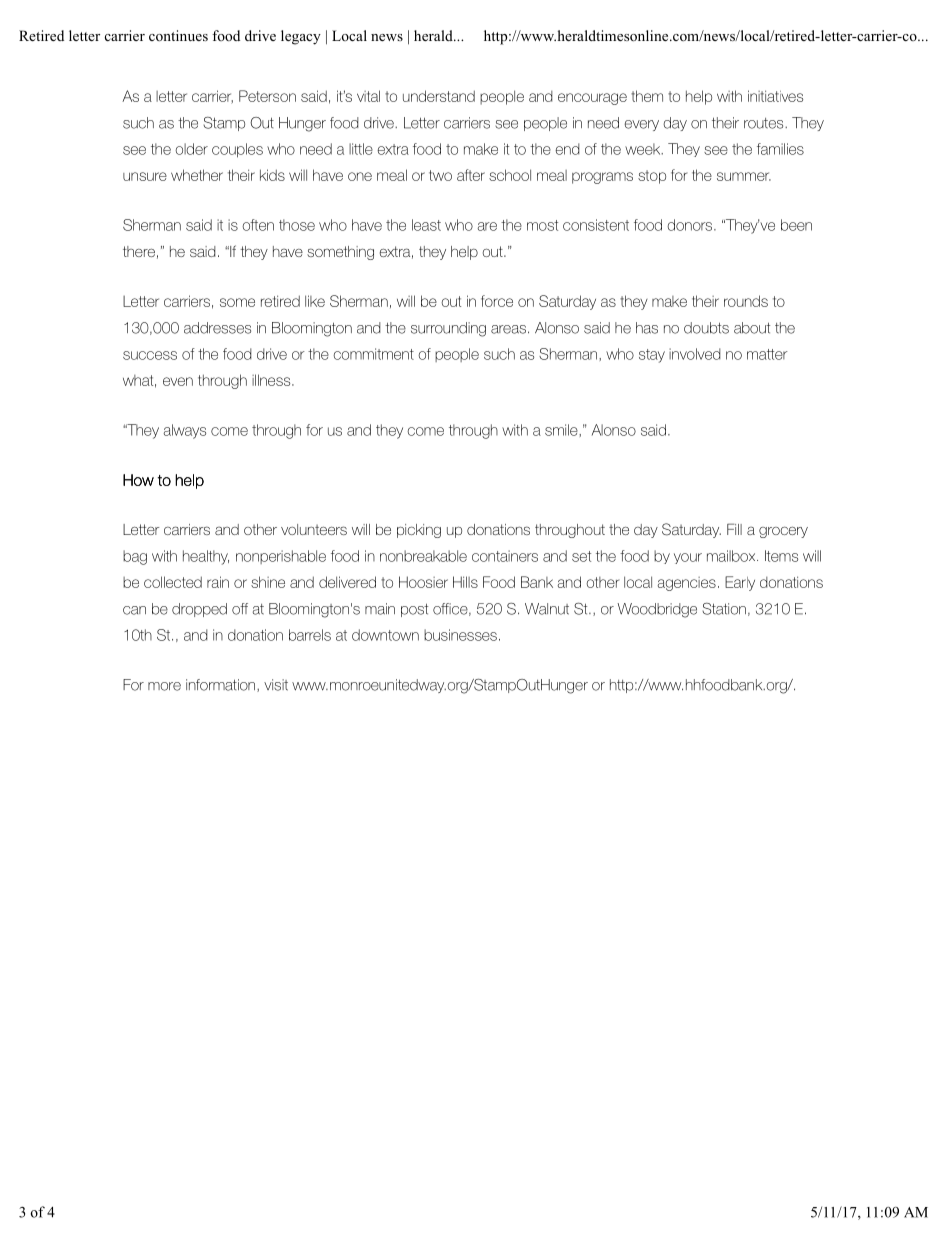 The width and height of the screenshot is (952, 1233). What do you see at coordinates (426, 225) in the screenshot?
I see `least` at bounding box center [426, 225].
